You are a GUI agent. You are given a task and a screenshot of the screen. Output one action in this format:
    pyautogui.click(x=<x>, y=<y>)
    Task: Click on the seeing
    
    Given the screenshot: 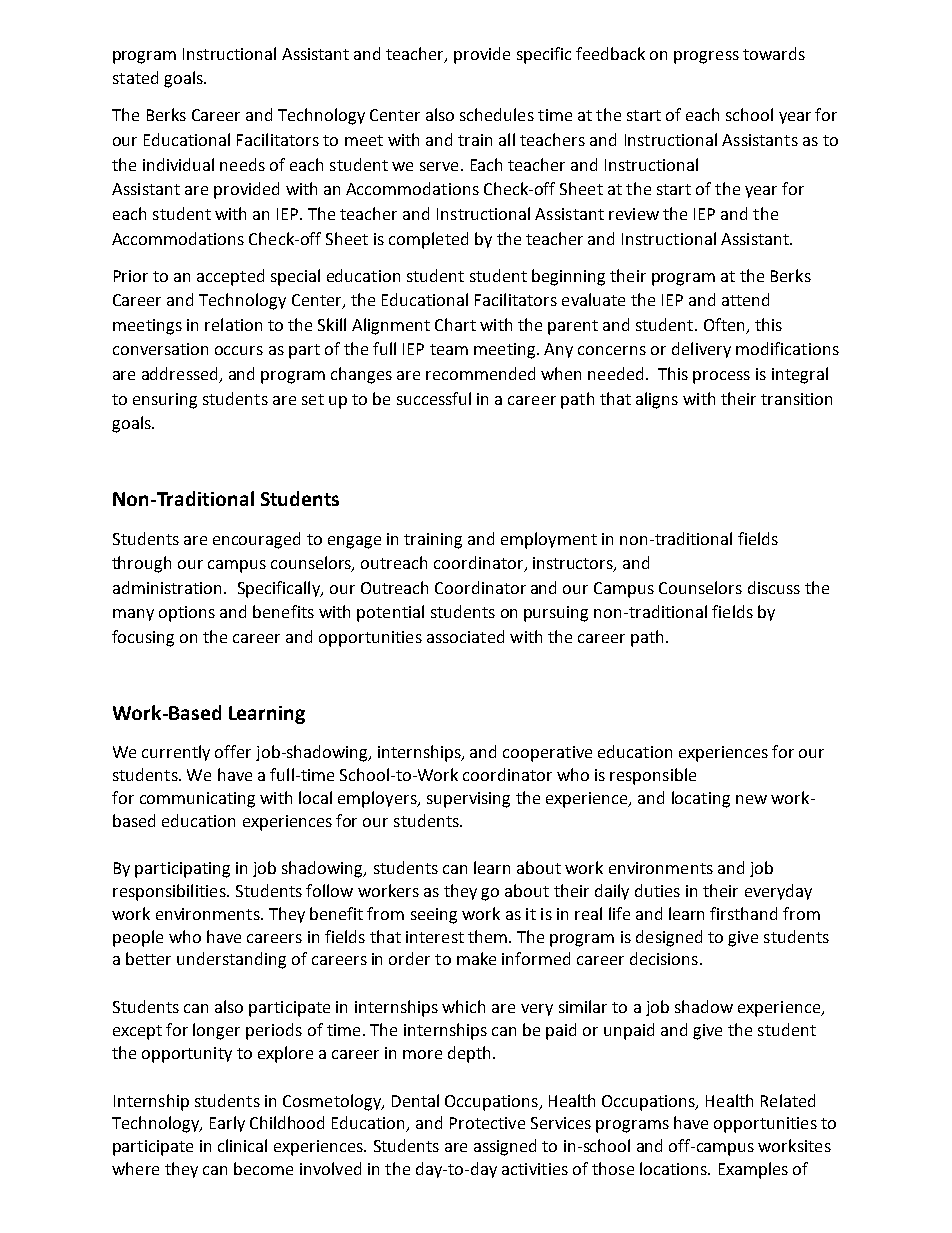 What is the action you would take?
    pyautogui.click(x=434, y=916)
